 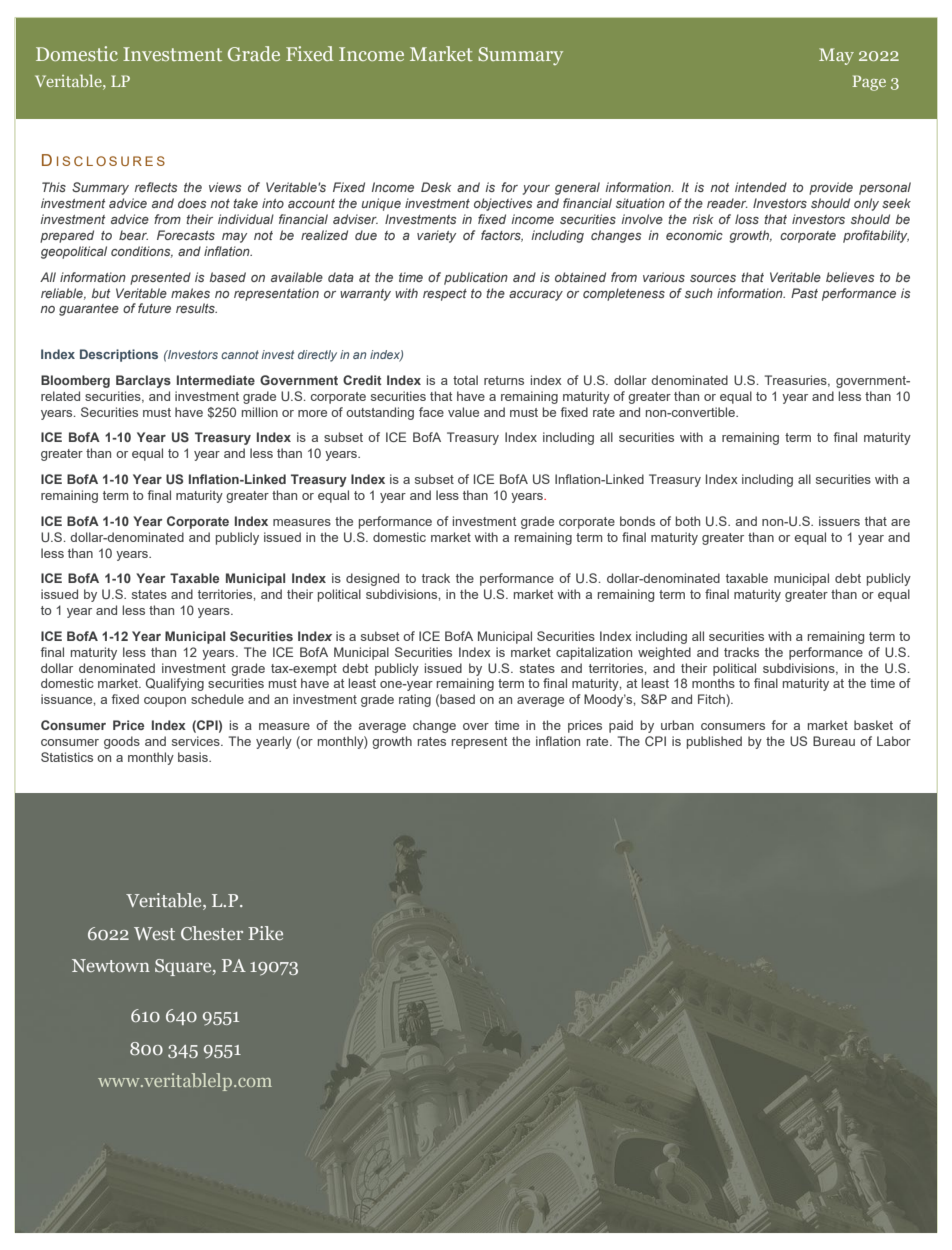 What do you see at coordinates (156, 187) in the document?
I see `reflects` at bounding box center [156, 187].
